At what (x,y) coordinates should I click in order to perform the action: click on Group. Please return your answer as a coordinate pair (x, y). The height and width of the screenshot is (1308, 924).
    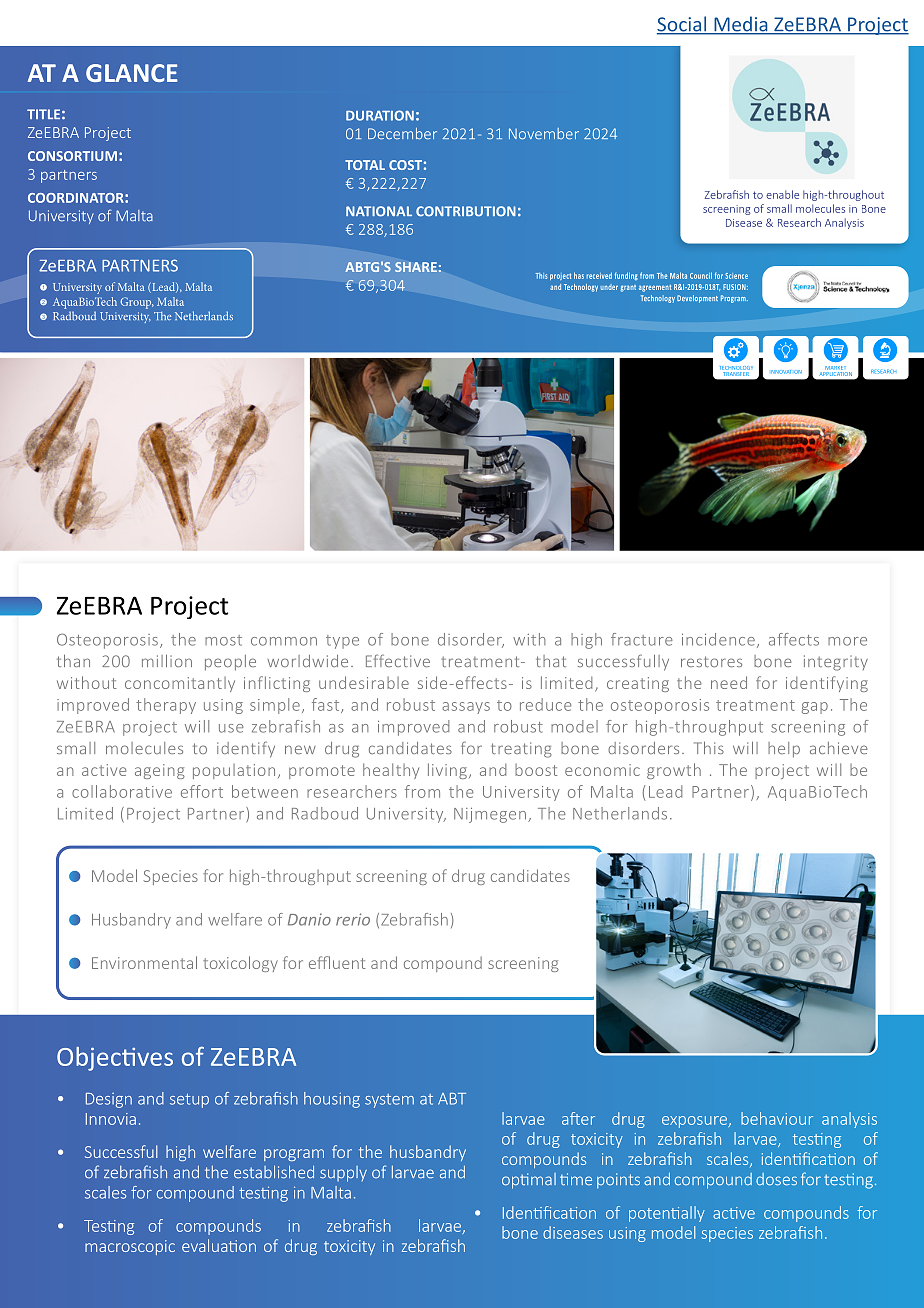
    Looking at the image, I should click on (137, 303).
